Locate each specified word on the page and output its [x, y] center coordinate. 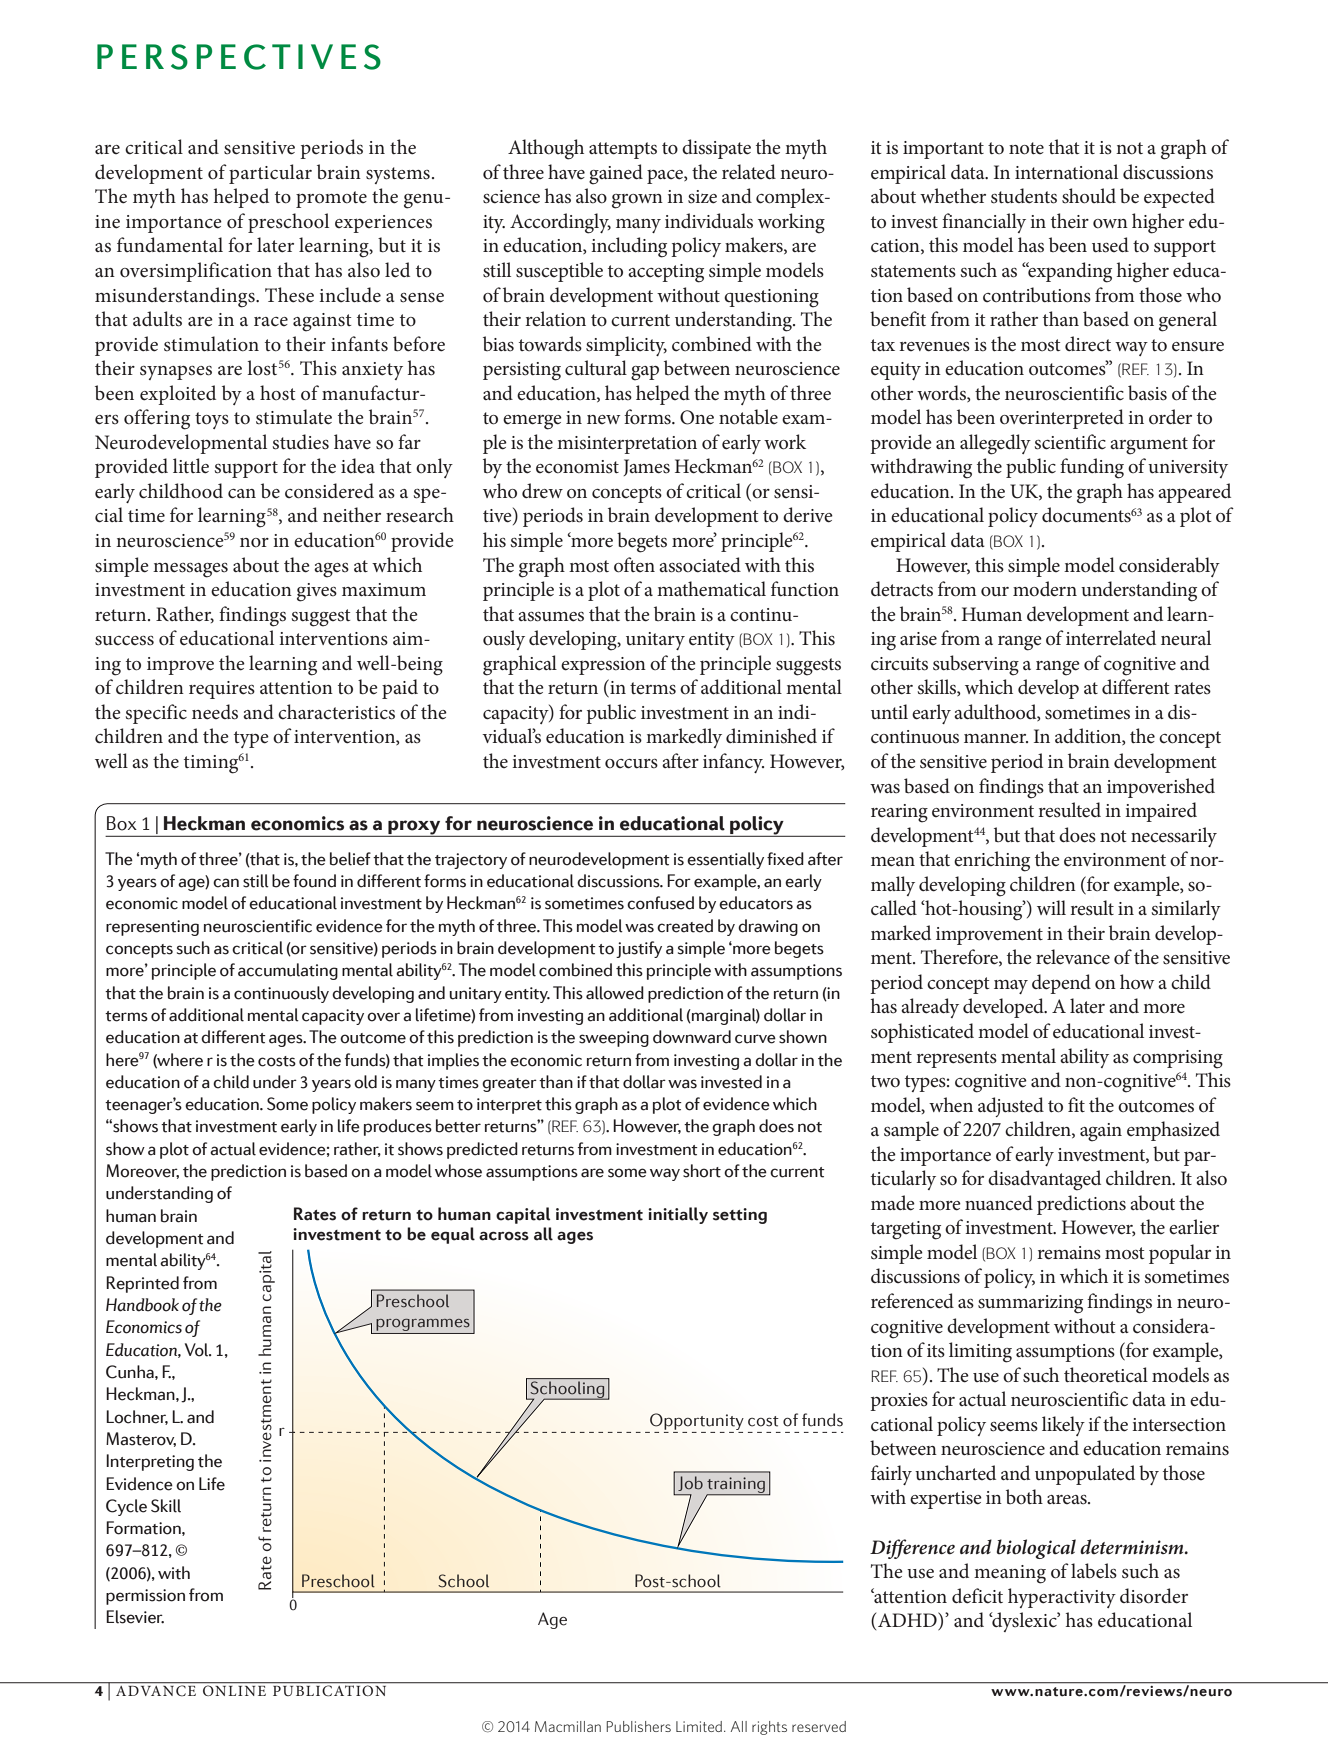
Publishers [638, 1726]
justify [639, 949]
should [1089, 196]
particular [270, 174]
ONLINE [235, 1689]
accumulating [288, 971]
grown [637, 201]
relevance [1073, 957]
